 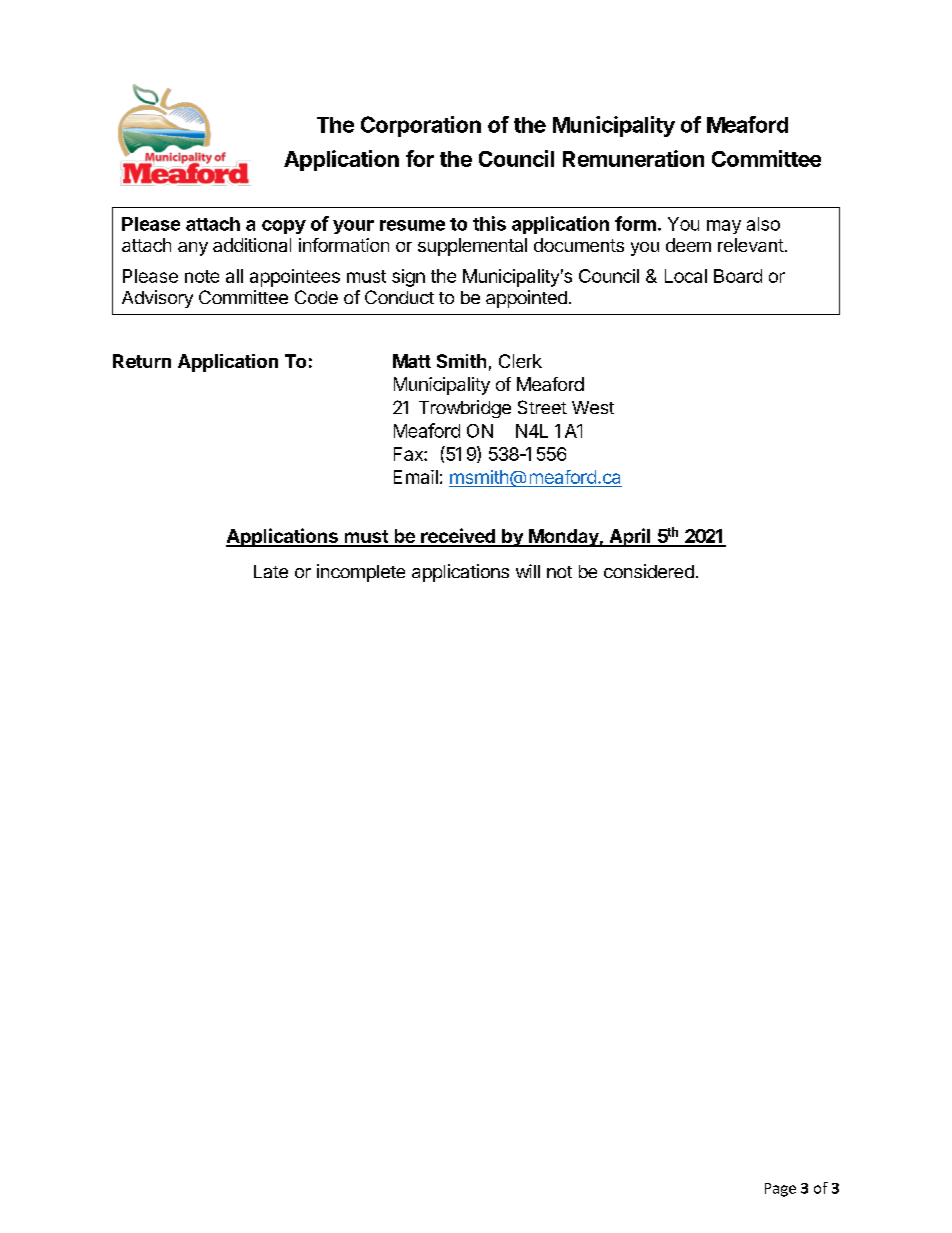 I want to click on Fax, so click(x=409, y=454).
